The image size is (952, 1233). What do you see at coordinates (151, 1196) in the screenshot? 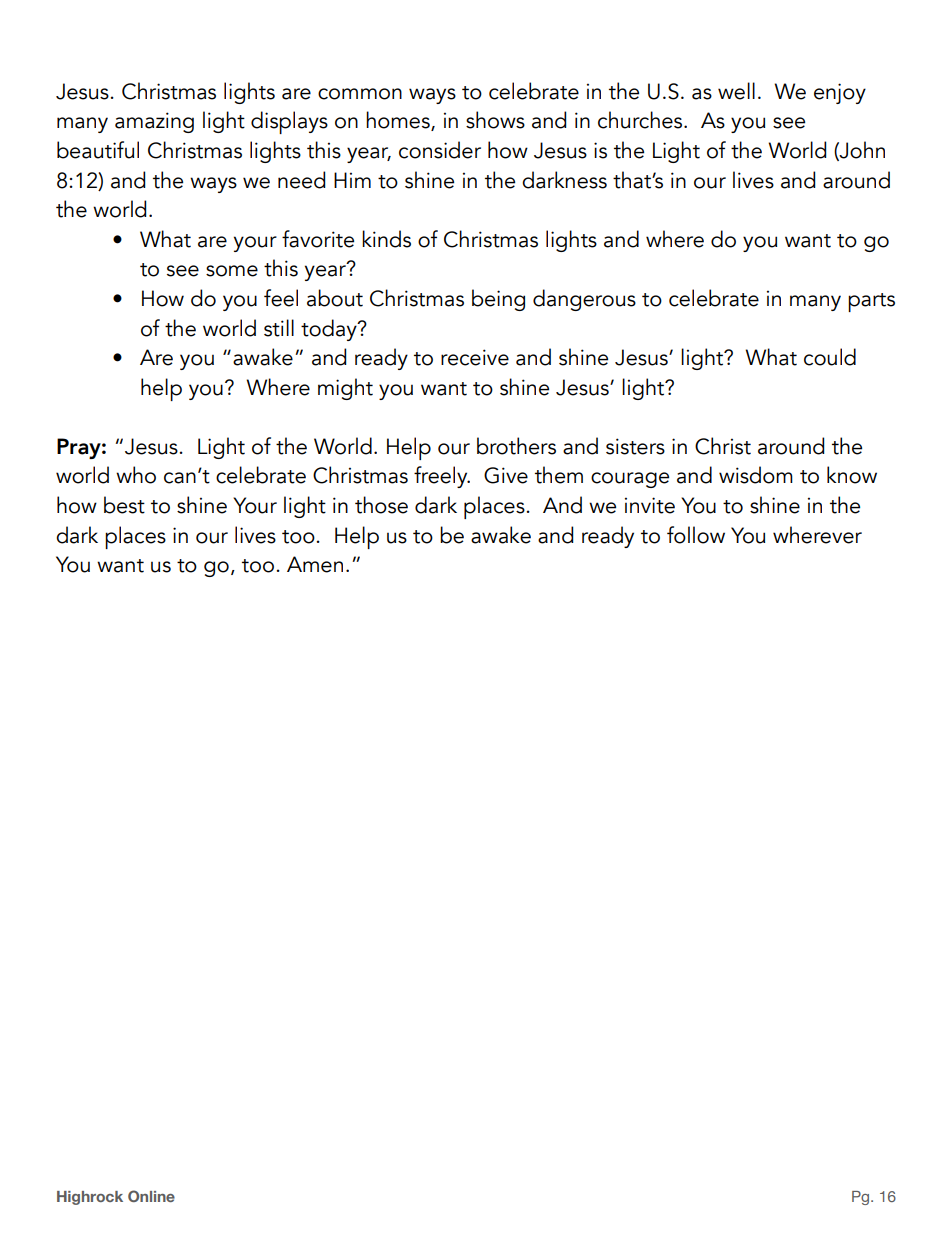
I see `Online` at bounding box center [151, 1196].
